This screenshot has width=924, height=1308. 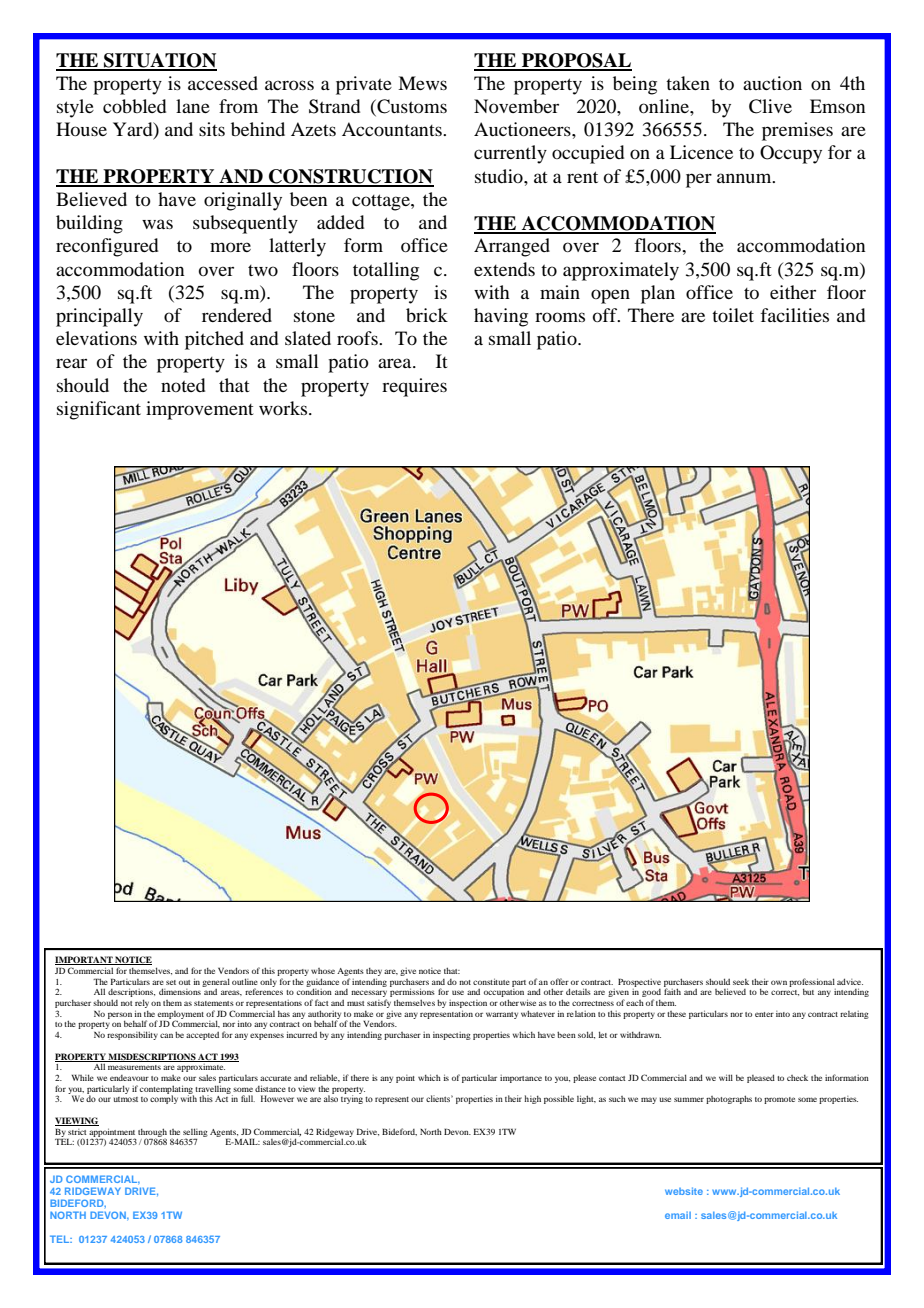 I want to click on Clive, so click(x=770, y=106).
